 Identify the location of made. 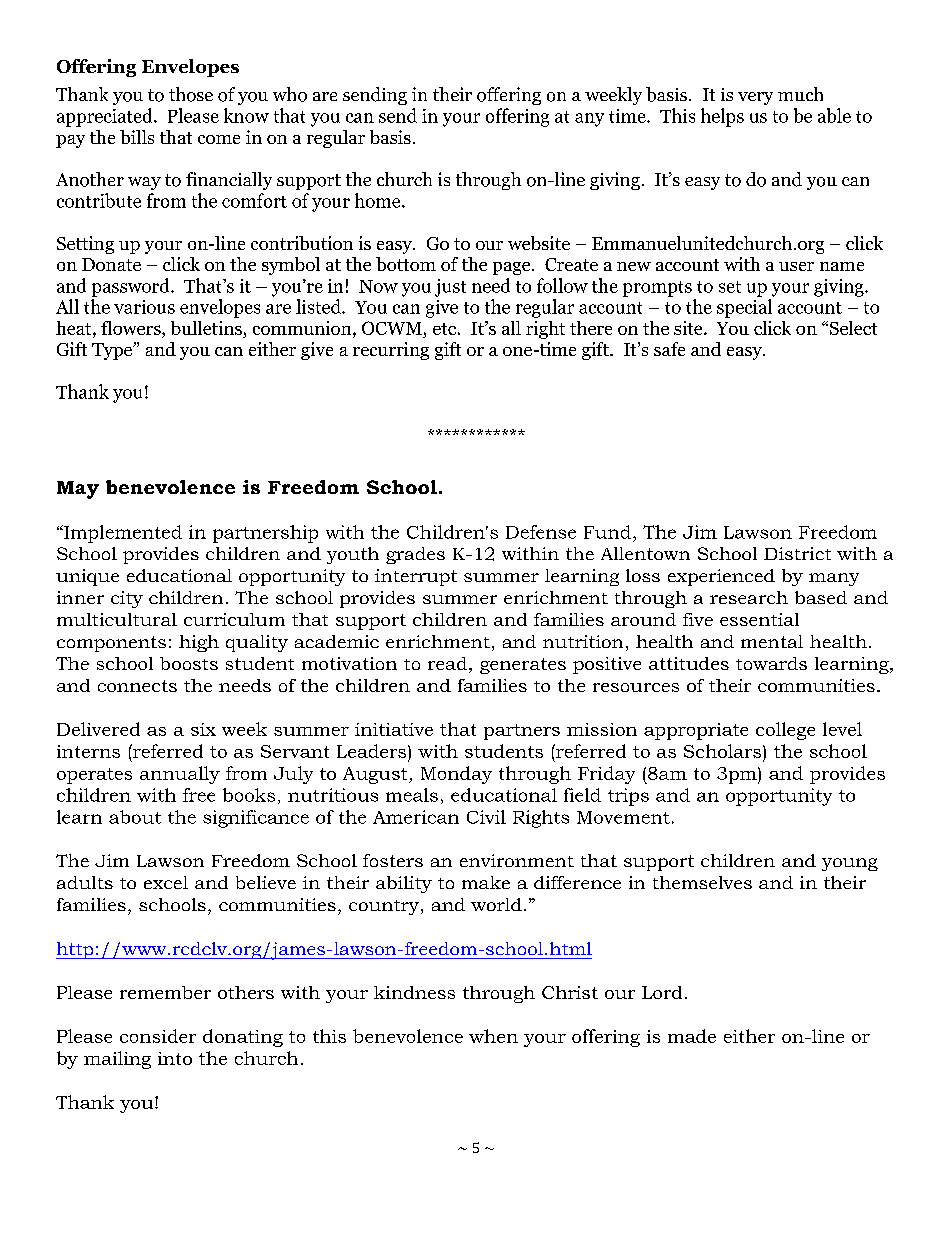
(692, 1036).
